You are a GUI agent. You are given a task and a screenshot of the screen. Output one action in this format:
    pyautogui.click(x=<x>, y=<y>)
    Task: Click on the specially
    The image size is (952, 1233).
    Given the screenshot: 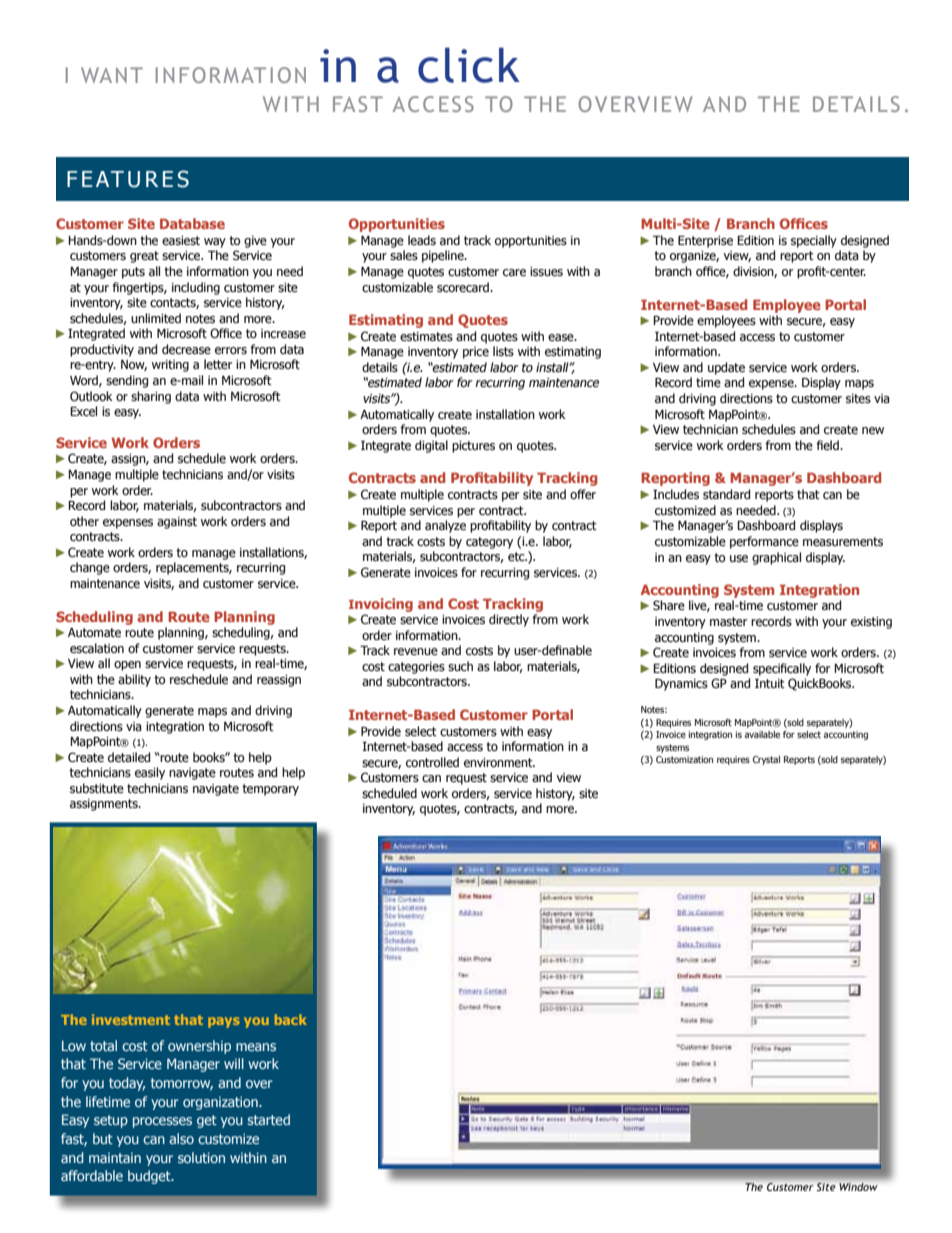 What is the action you would take?
    pyautogui.click(x=814, y=241)
